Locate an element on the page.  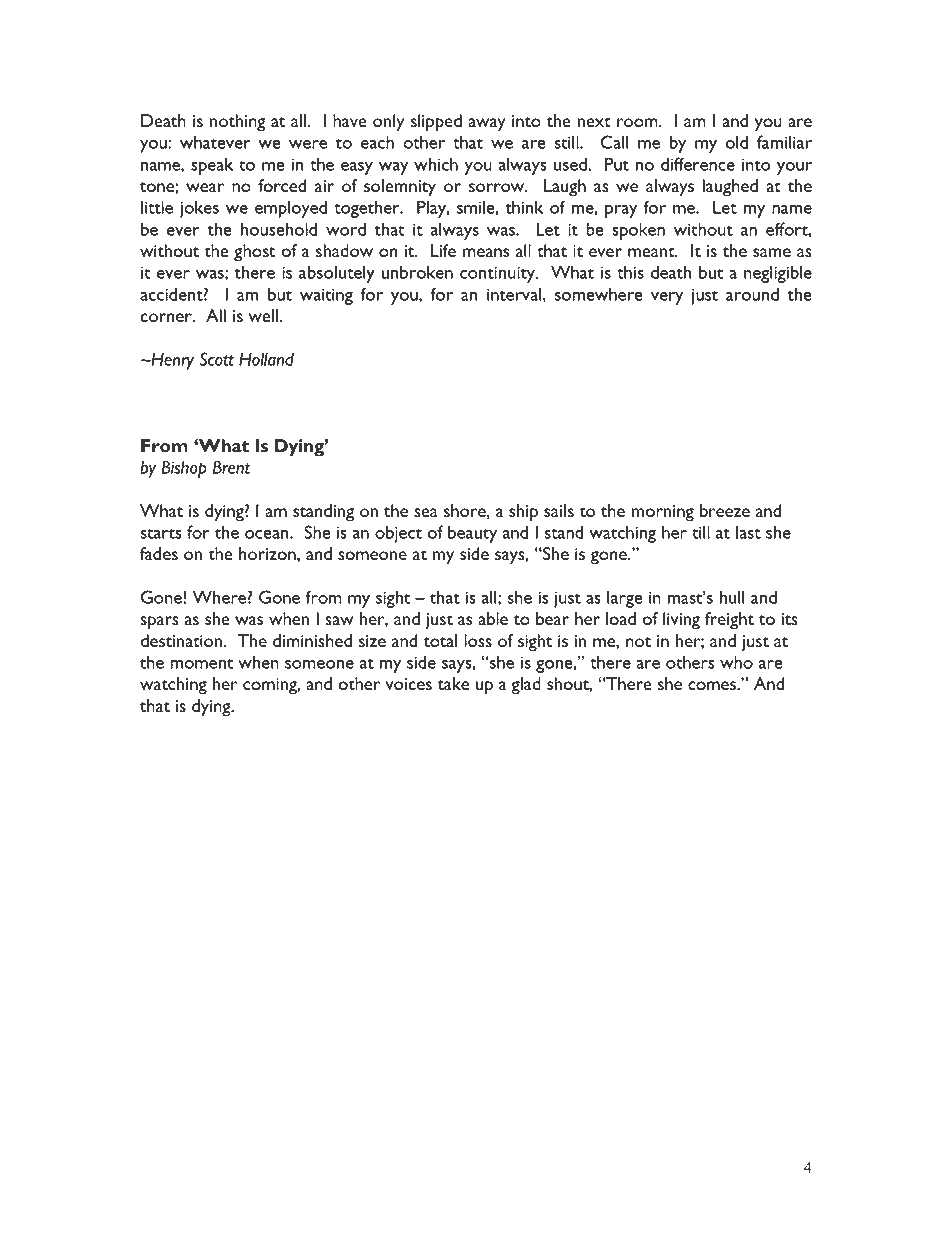
ship is located at coordinates (523, 513).
